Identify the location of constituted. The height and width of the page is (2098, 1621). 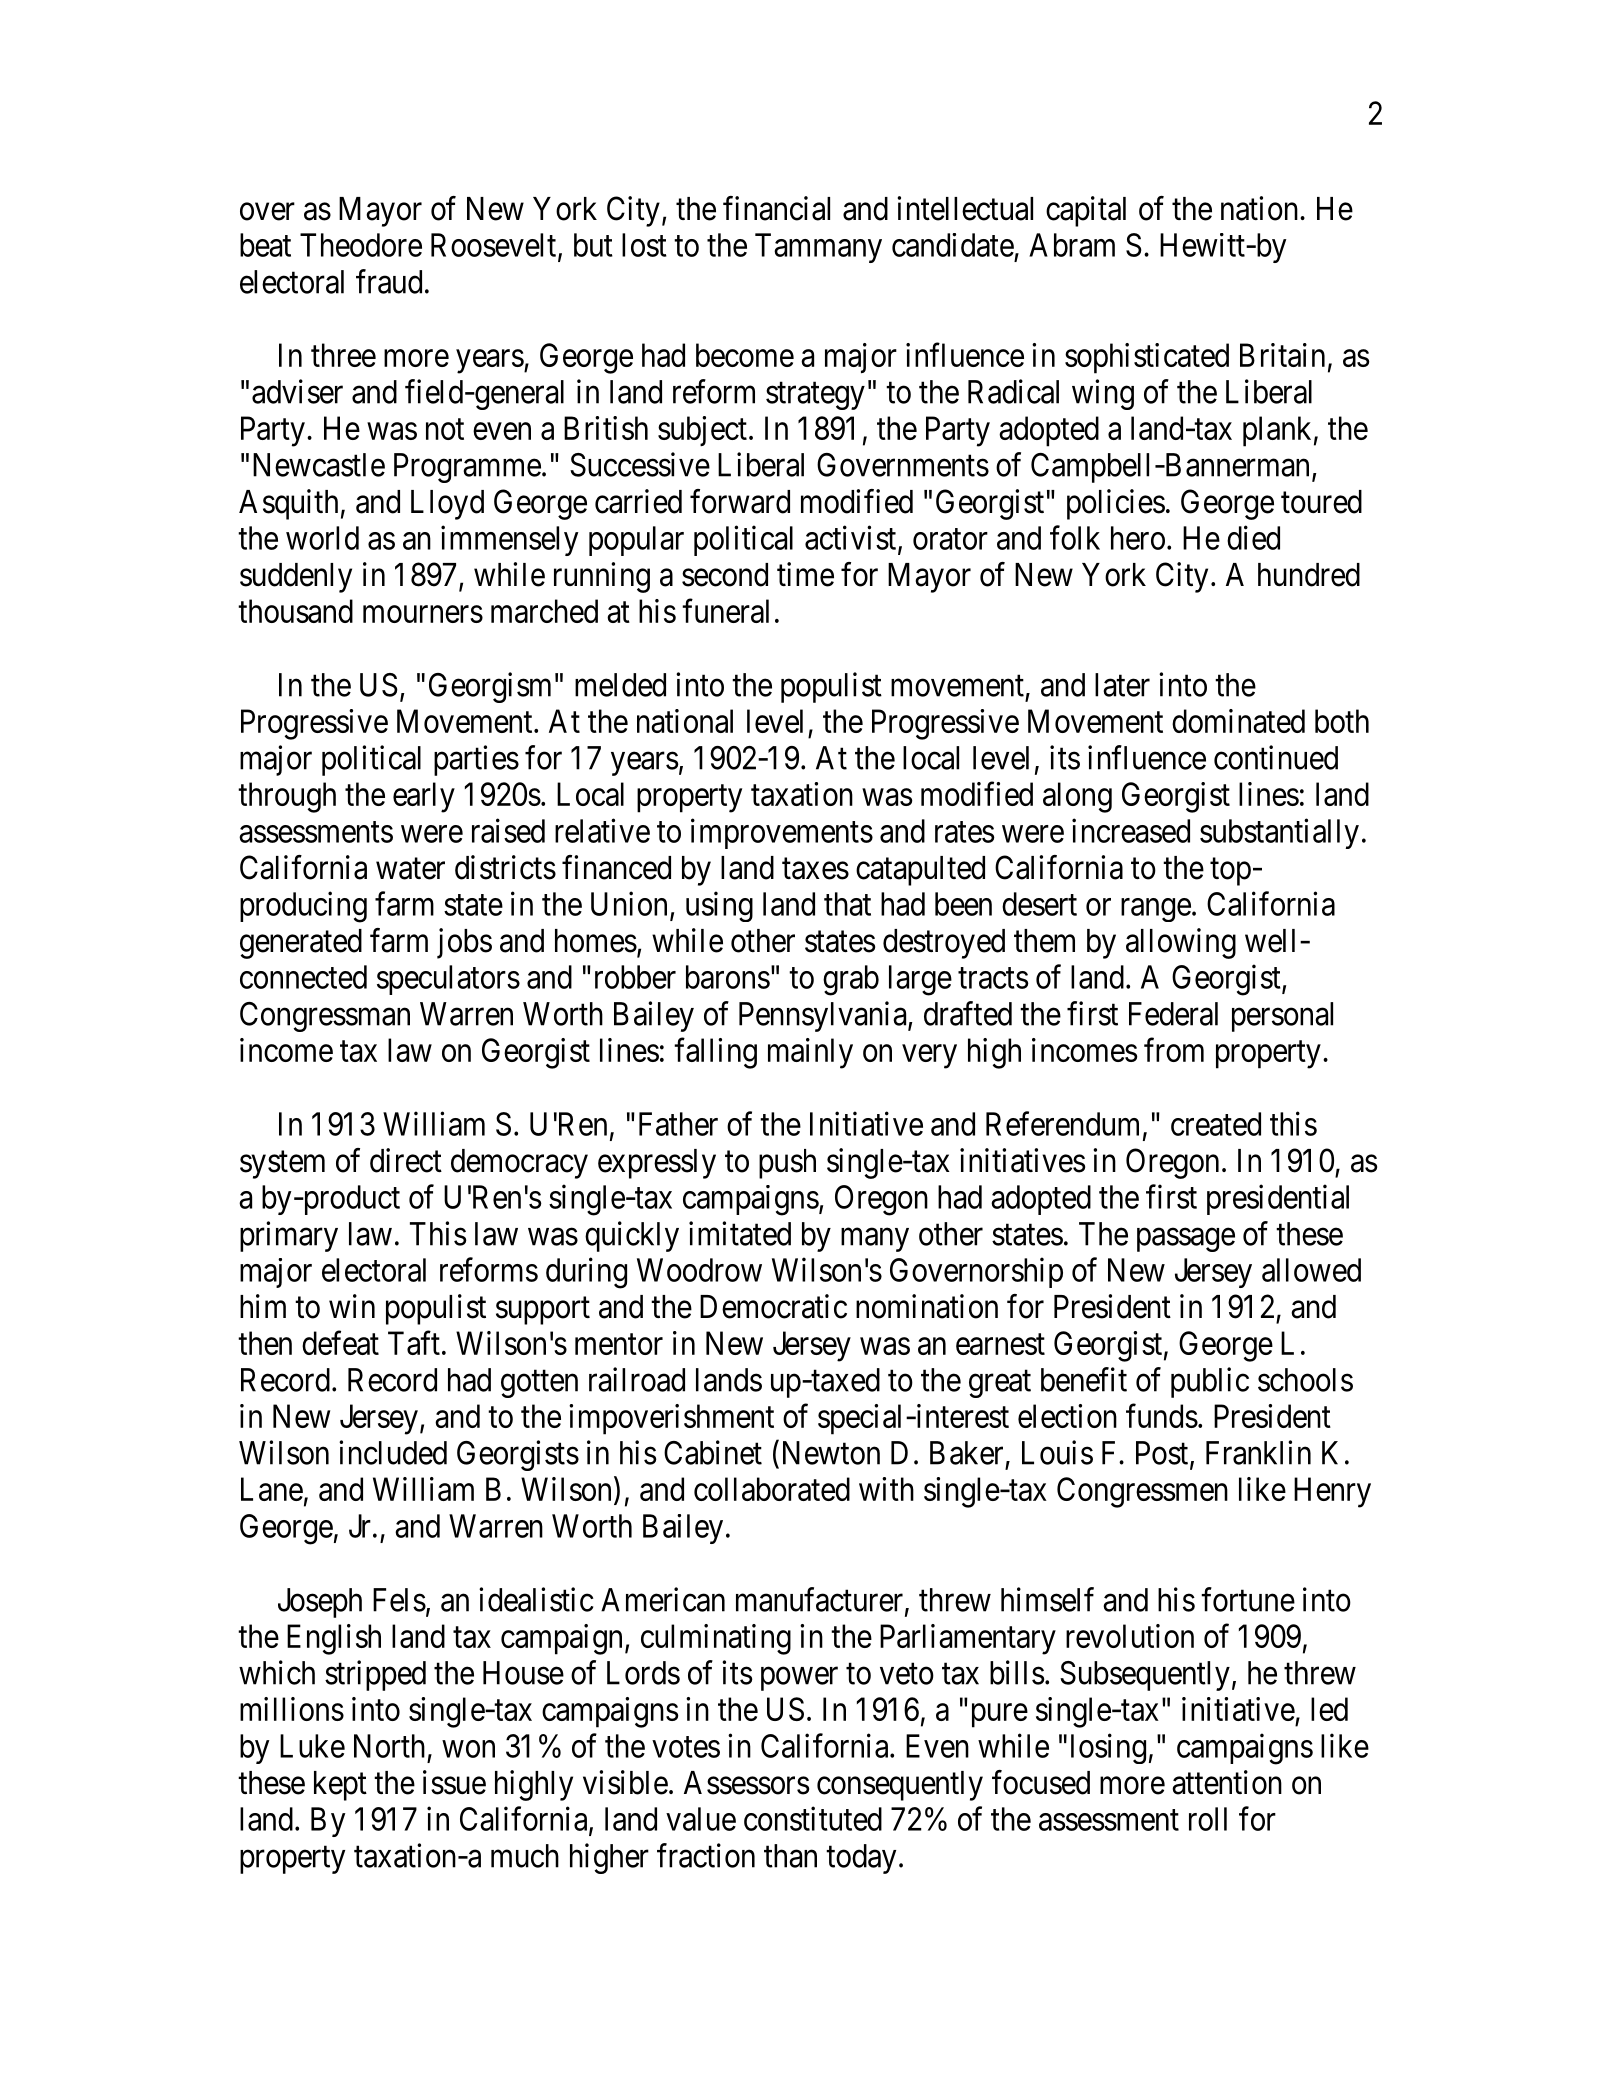
(813, 1818).
